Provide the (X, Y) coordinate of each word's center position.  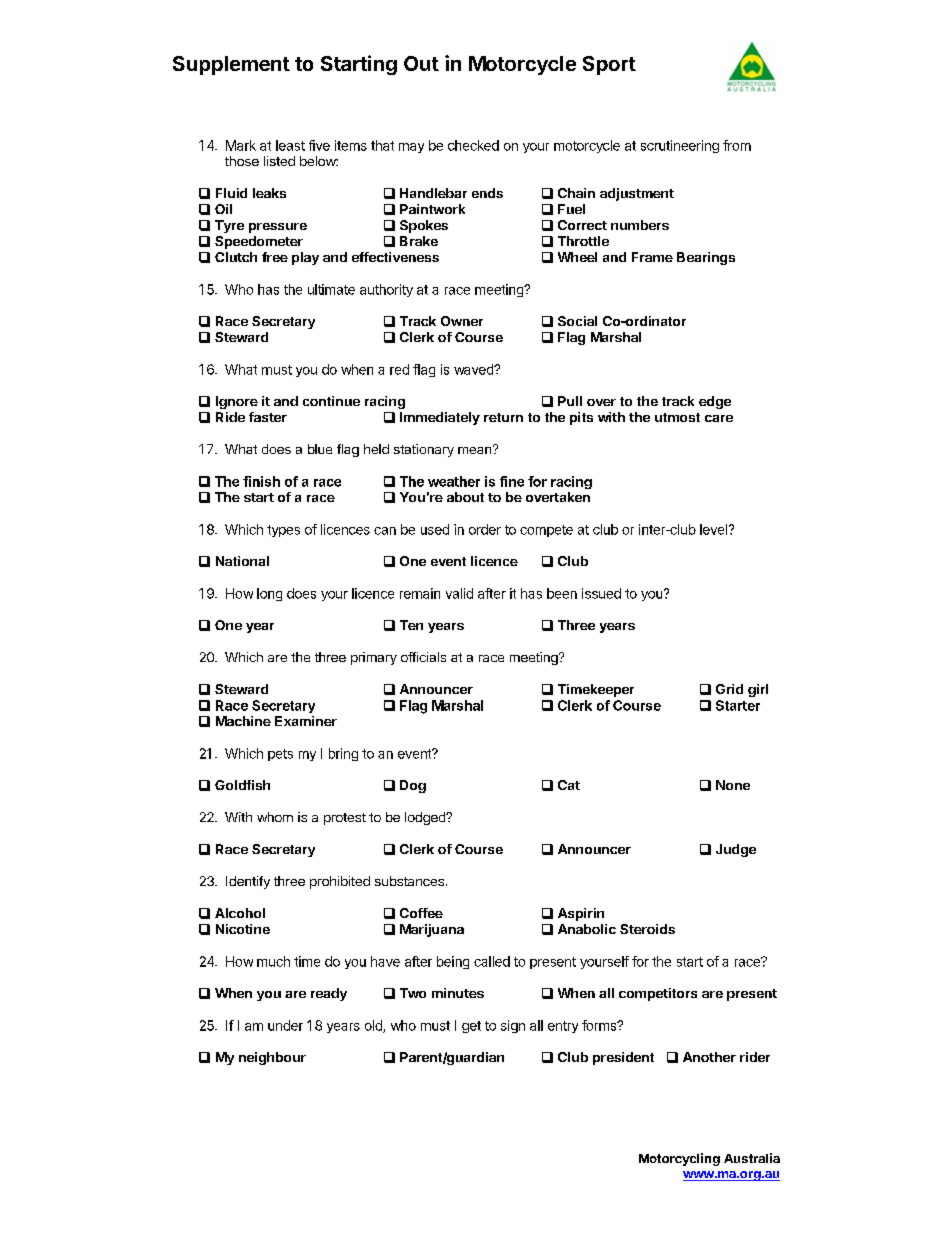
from (737, 145)
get (471, 1027)
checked (473, 145)
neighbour (272, 1058)
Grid (729, 689)
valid (459, 593)
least (290, 145)
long (269, 594)
